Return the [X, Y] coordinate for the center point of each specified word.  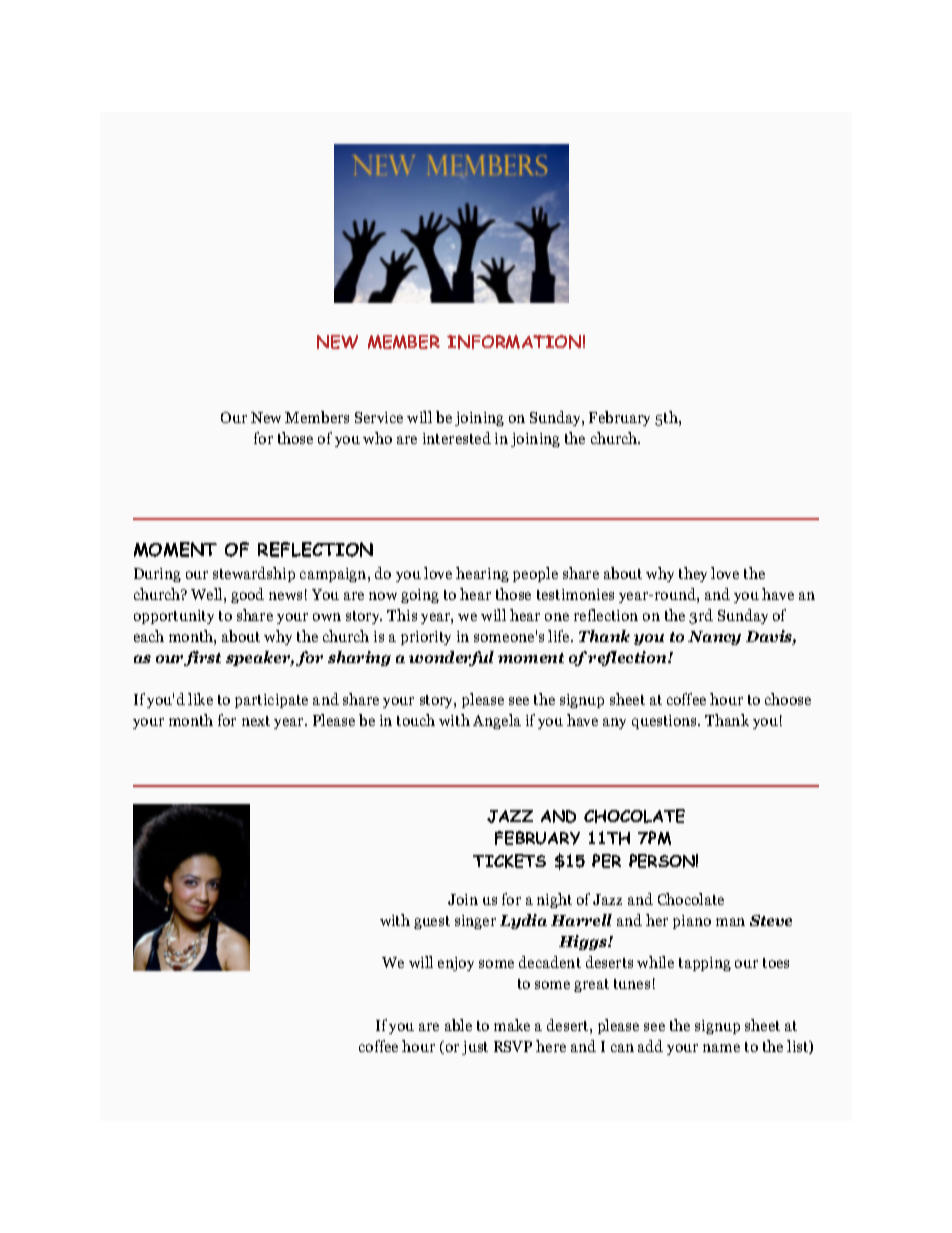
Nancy [714, 638]
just [475, 1048]
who [377, 438]
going [420, 596]
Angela [497, 721]
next [256, 721]
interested [457, 438]
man [730, 922]
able [458, 1025]
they [693, 574]
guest [432, 922]
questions [665, 722]
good [247, 595]
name [721, 1048]
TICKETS [509, 861]
